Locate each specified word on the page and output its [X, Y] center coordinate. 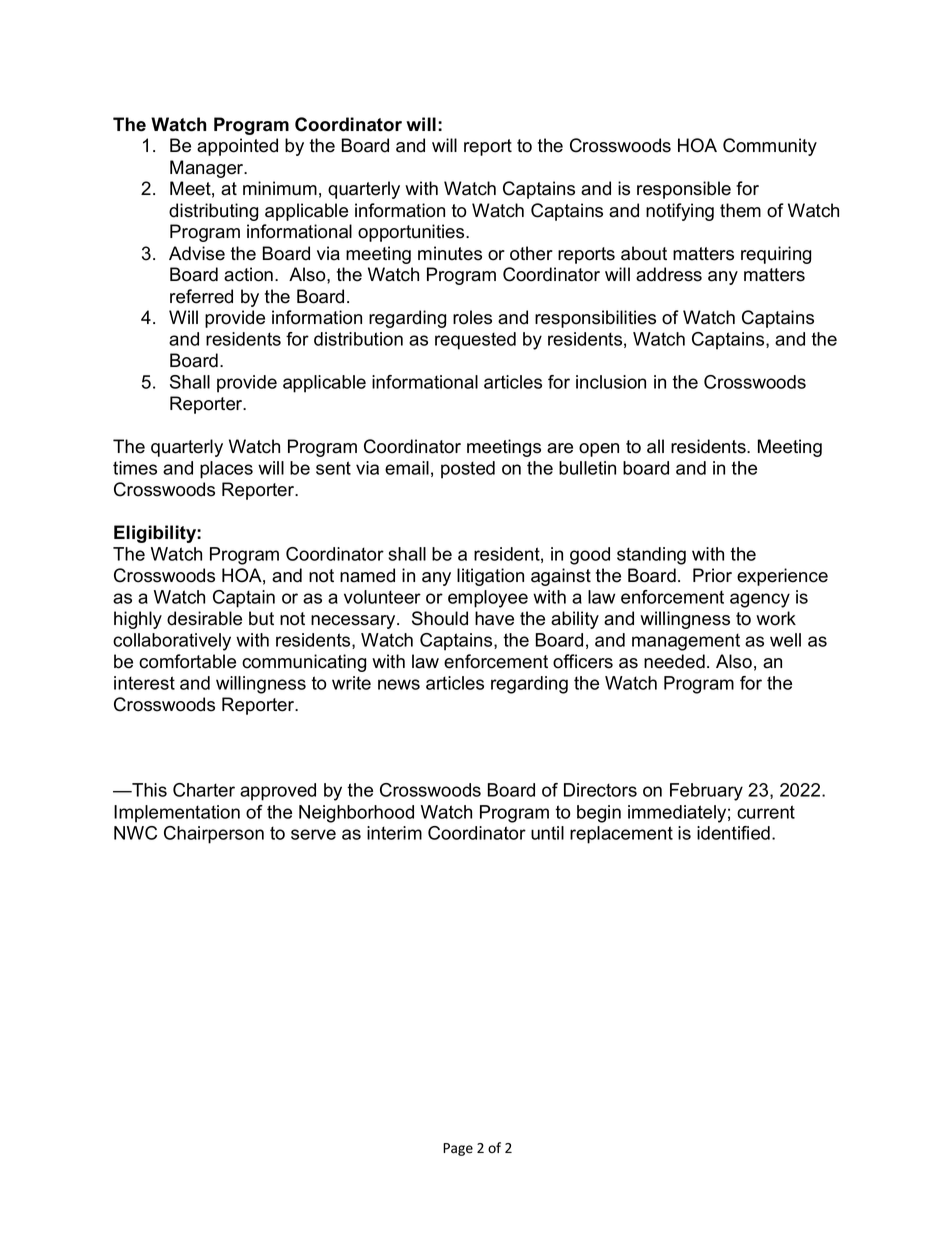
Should [440, 618]
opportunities [412, 233]
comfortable [187, 661]
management [686, 642]
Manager [208, 169]
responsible [684, 190]
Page [458, 1149]
